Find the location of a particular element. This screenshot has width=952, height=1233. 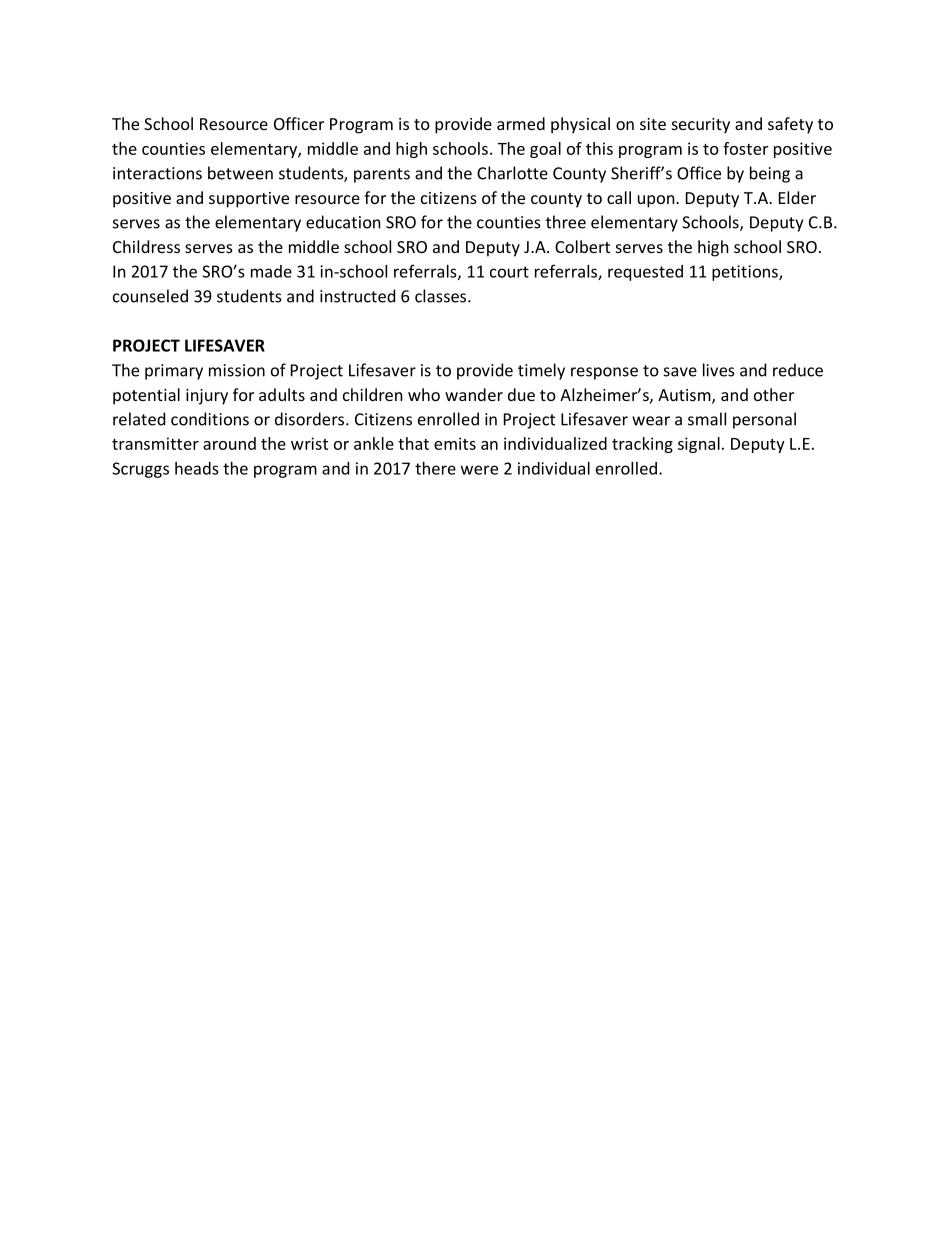

were is located at coordinates (479, 470).
